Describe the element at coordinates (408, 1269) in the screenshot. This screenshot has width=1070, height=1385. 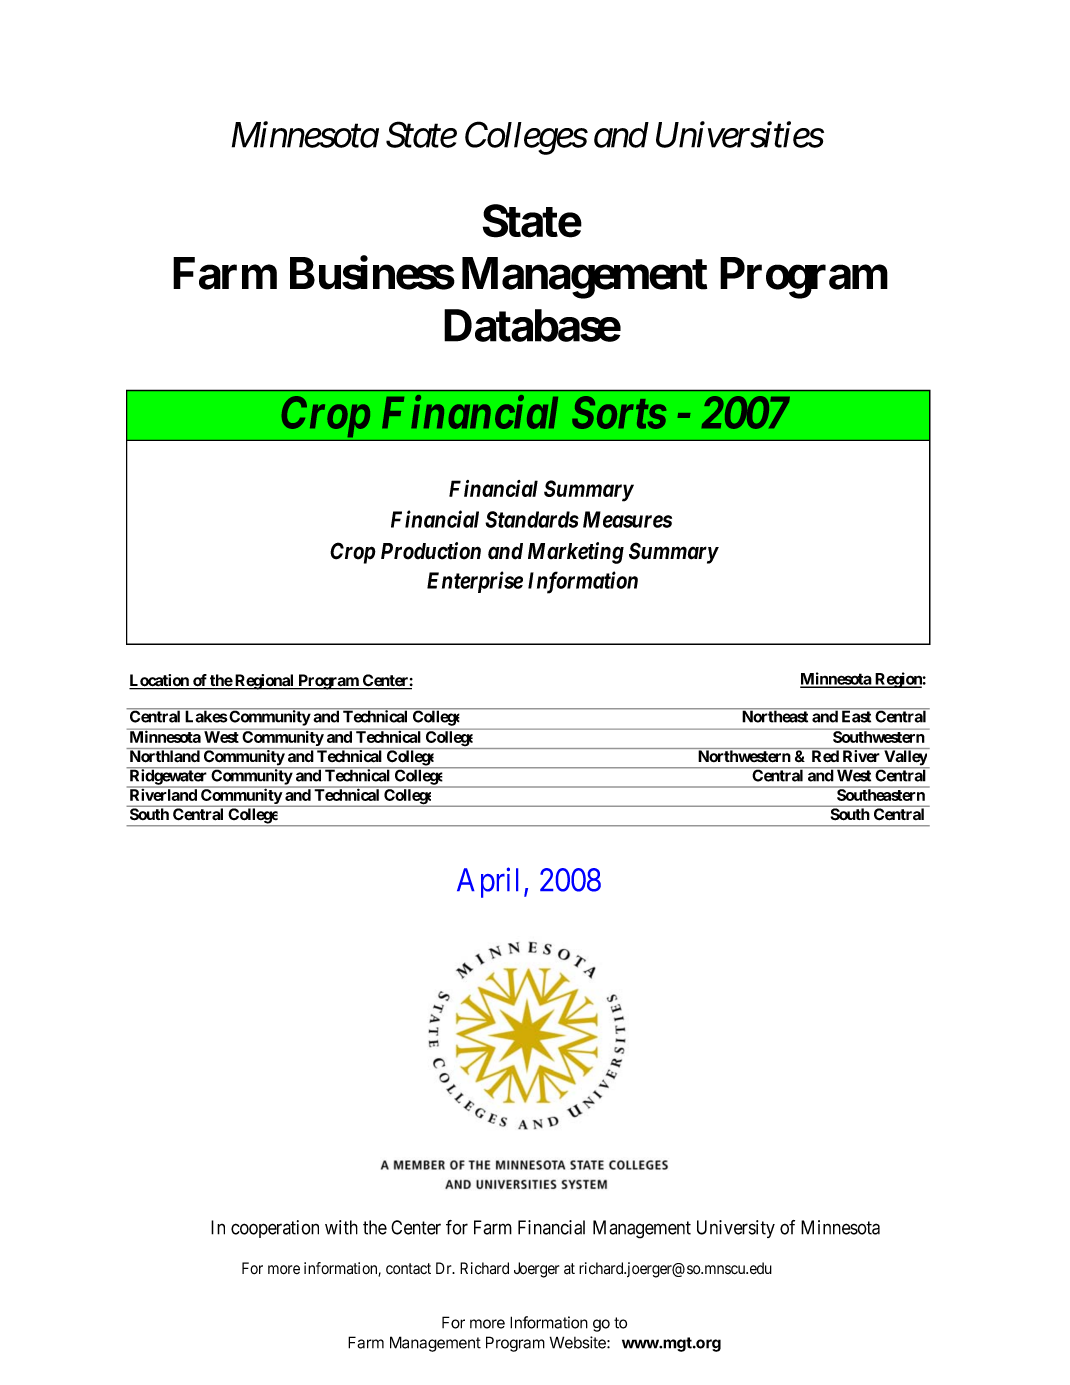
I see `contact` at that location.
